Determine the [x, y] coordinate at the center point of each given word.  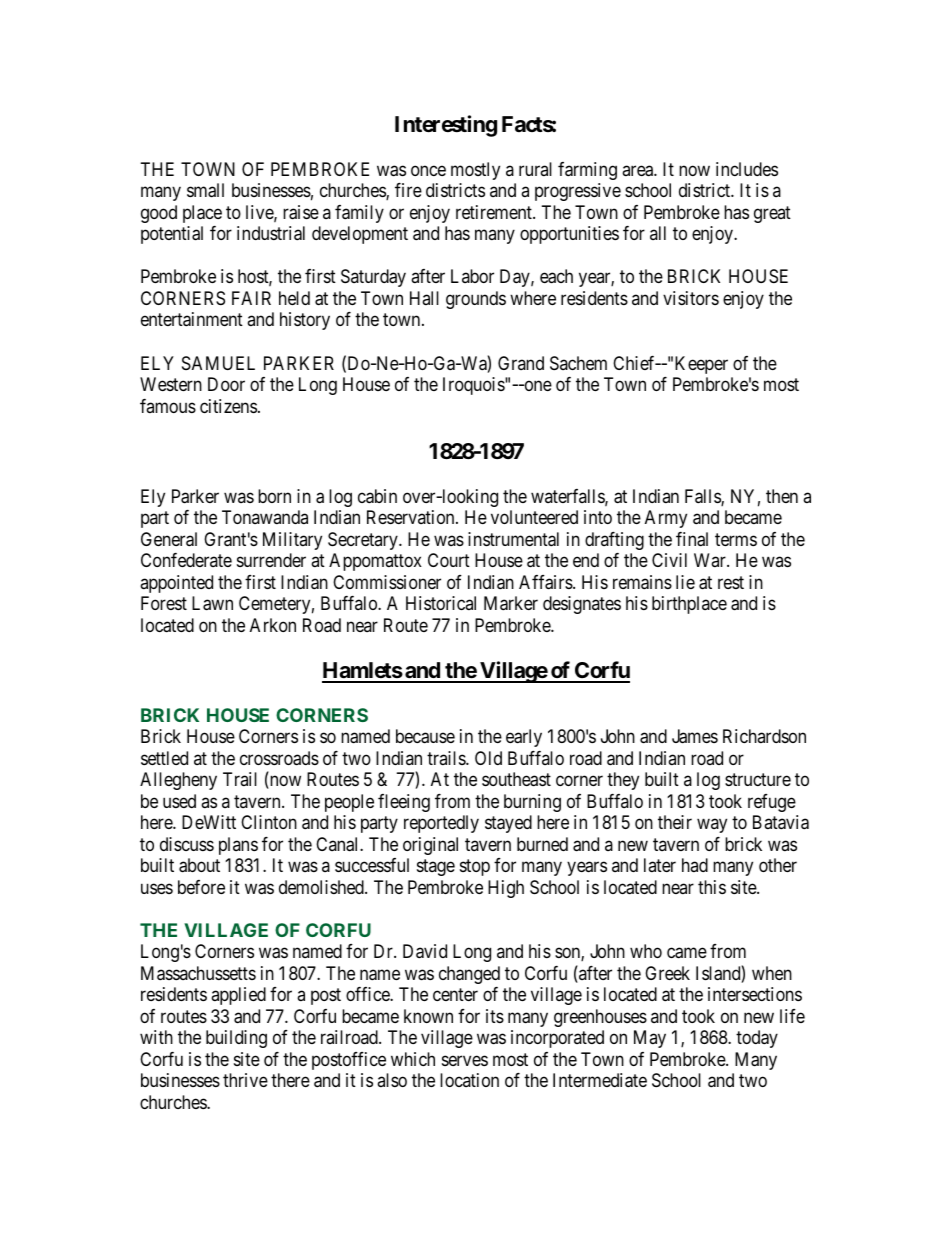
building [236, 1039]
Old [488, 758]
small [205, 190]
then [782, 496]
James [695, 736]
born [274, 496]
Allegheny [178, 781]
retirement [495, 212]
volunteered [534, 517]
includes [747, 169]
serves [465, 1060]
